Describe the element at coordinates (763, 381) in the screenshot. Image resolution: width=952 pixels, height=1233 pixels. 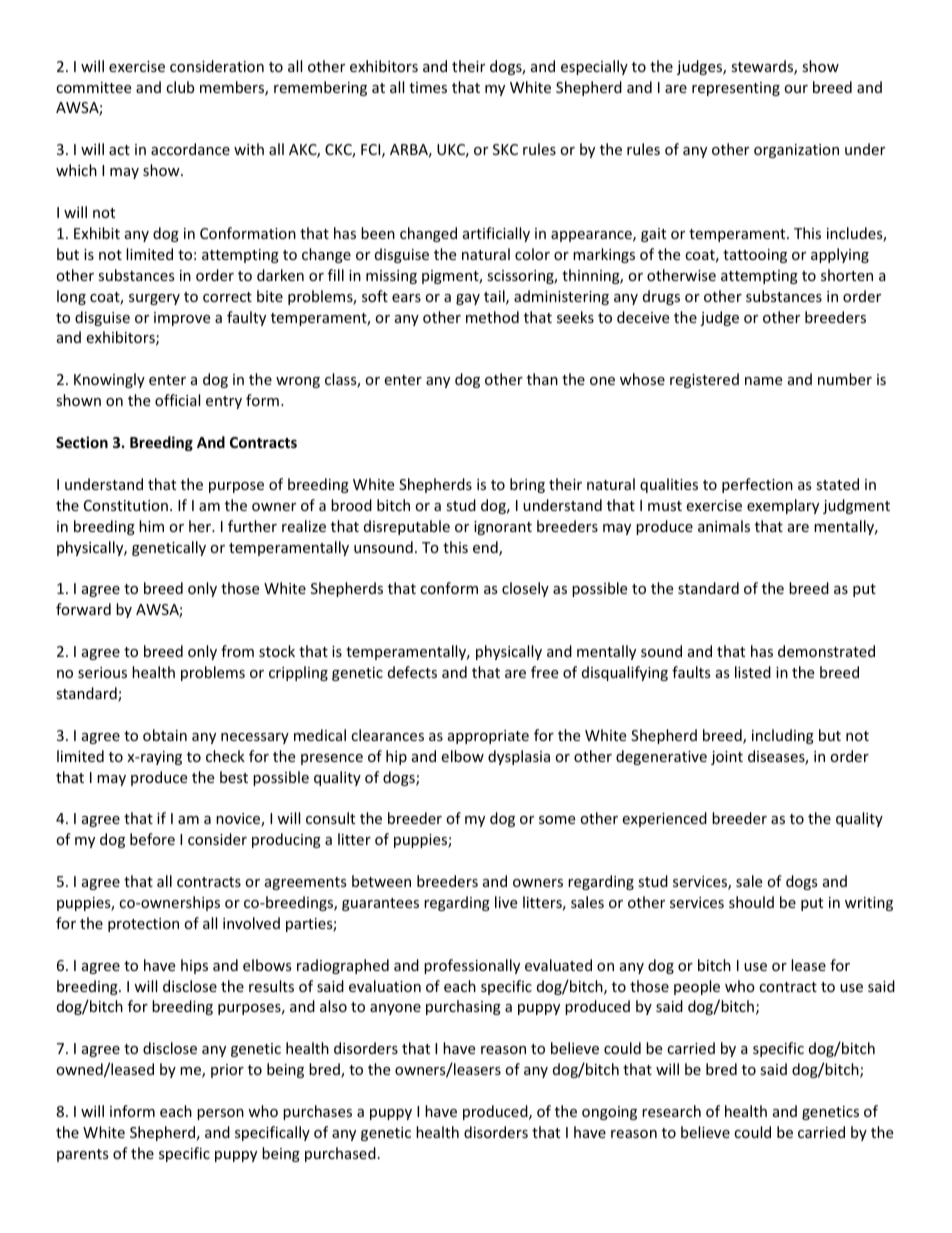
I see `name` at that location.
